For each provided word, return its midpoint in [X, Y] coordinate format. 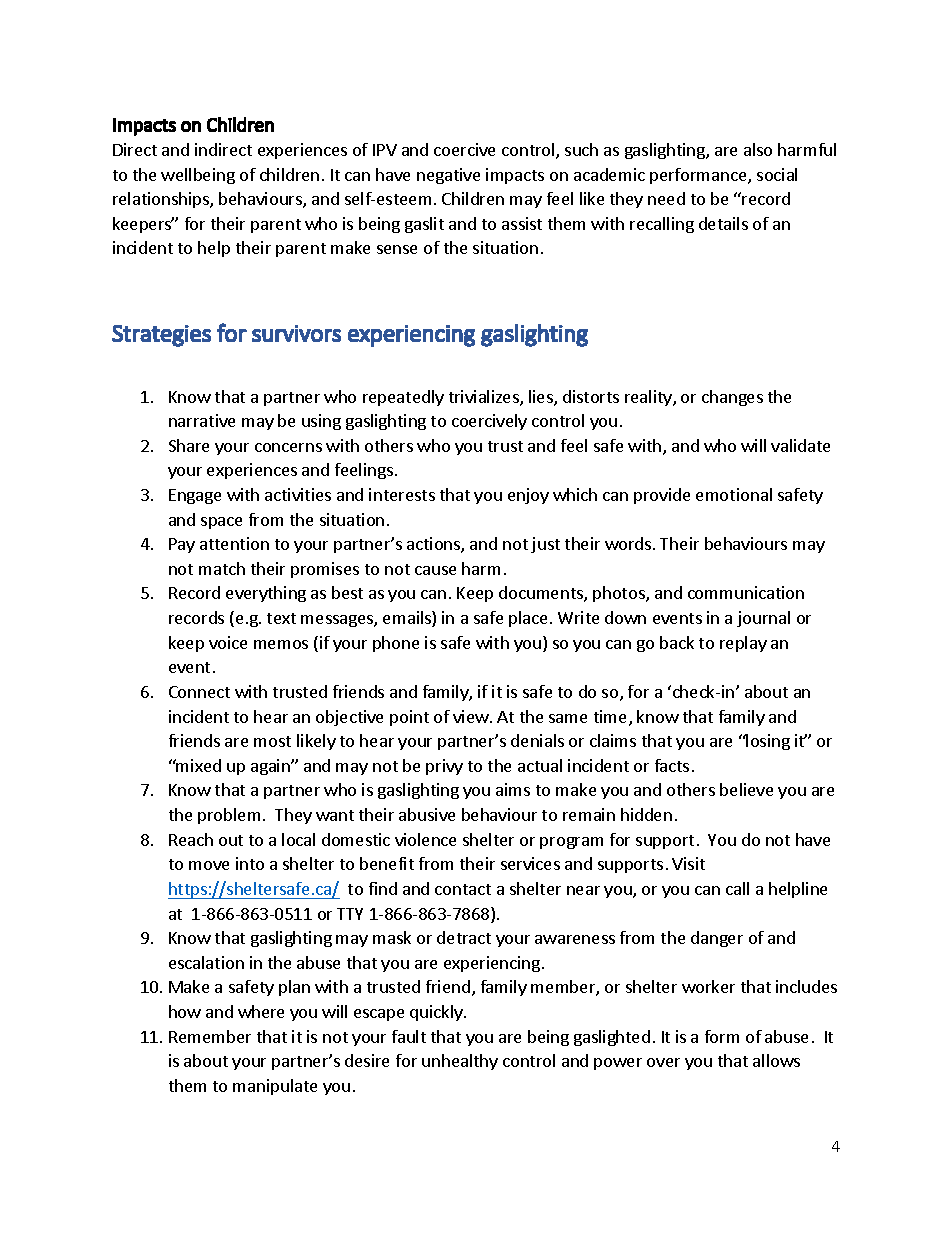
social [777, 174]
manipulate [275, 1087]
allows [776, 1060]
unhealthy [460, 1062]
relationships [162, 200]
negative [448, 176]
